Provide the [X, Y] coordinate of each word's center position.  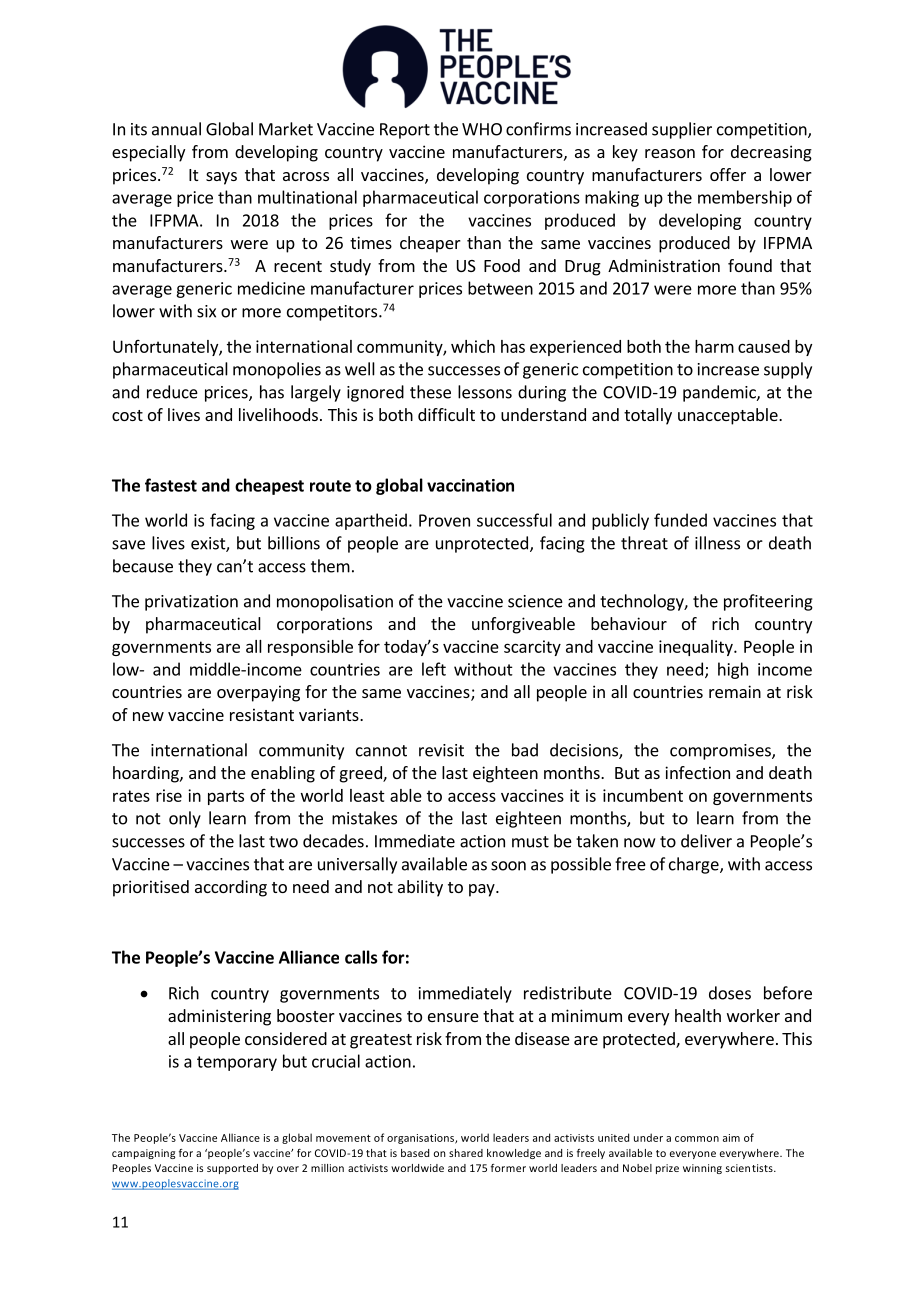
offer [728, 174]
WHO [482, 129]
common [697, 1139]
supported [232, 1169]
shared [466, 1153]
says [221, 178]
